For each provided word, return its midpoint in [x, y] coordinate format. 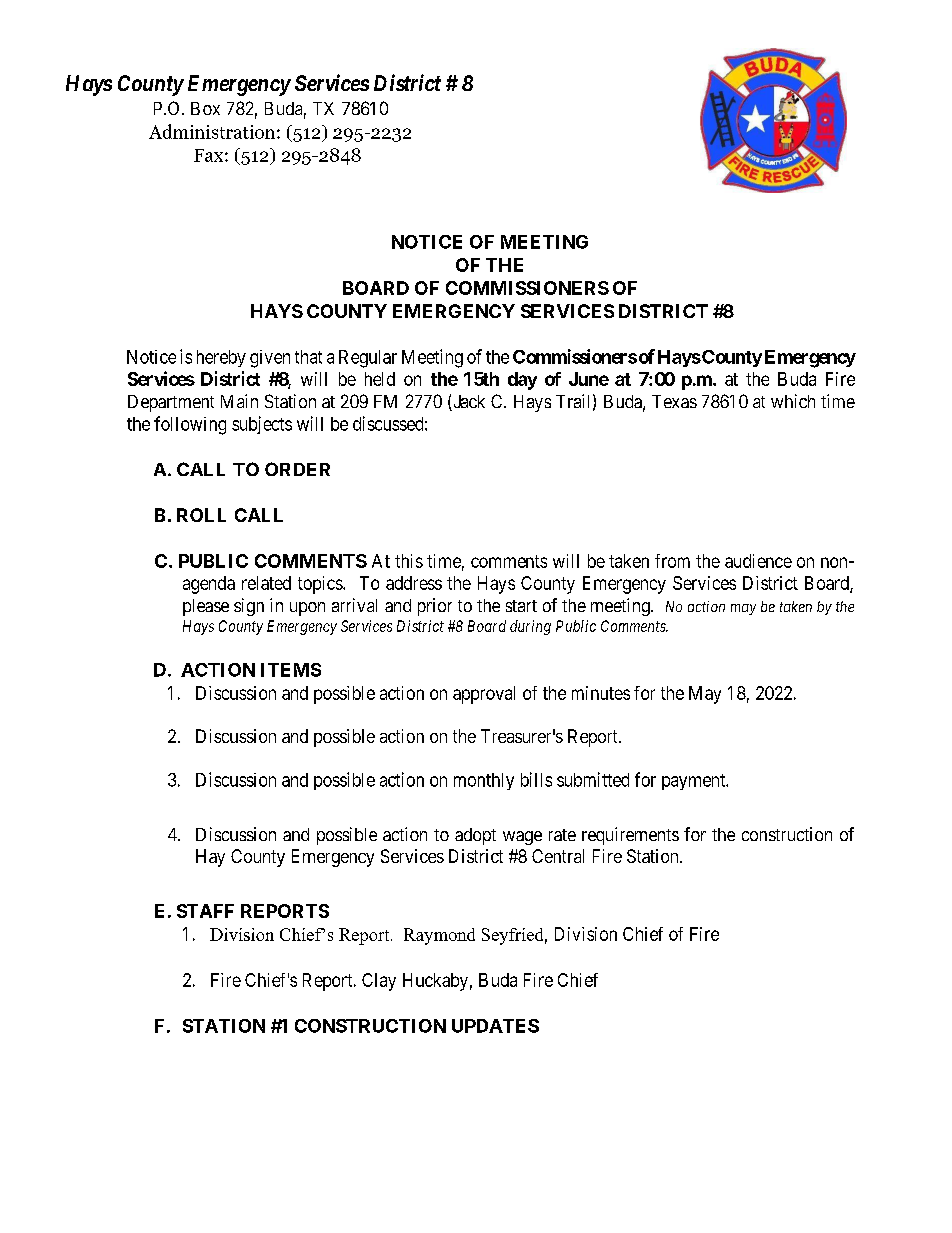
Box [205, 108]
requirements [630, 836]
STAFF [205, 911]
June [589, 379]
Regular [368, 359]
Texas [674, 401]
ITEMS [291, 670]
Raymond [439, 936]
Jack [468, 403]
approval [484, 695]
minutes [601, 693]
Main [239, 401]
